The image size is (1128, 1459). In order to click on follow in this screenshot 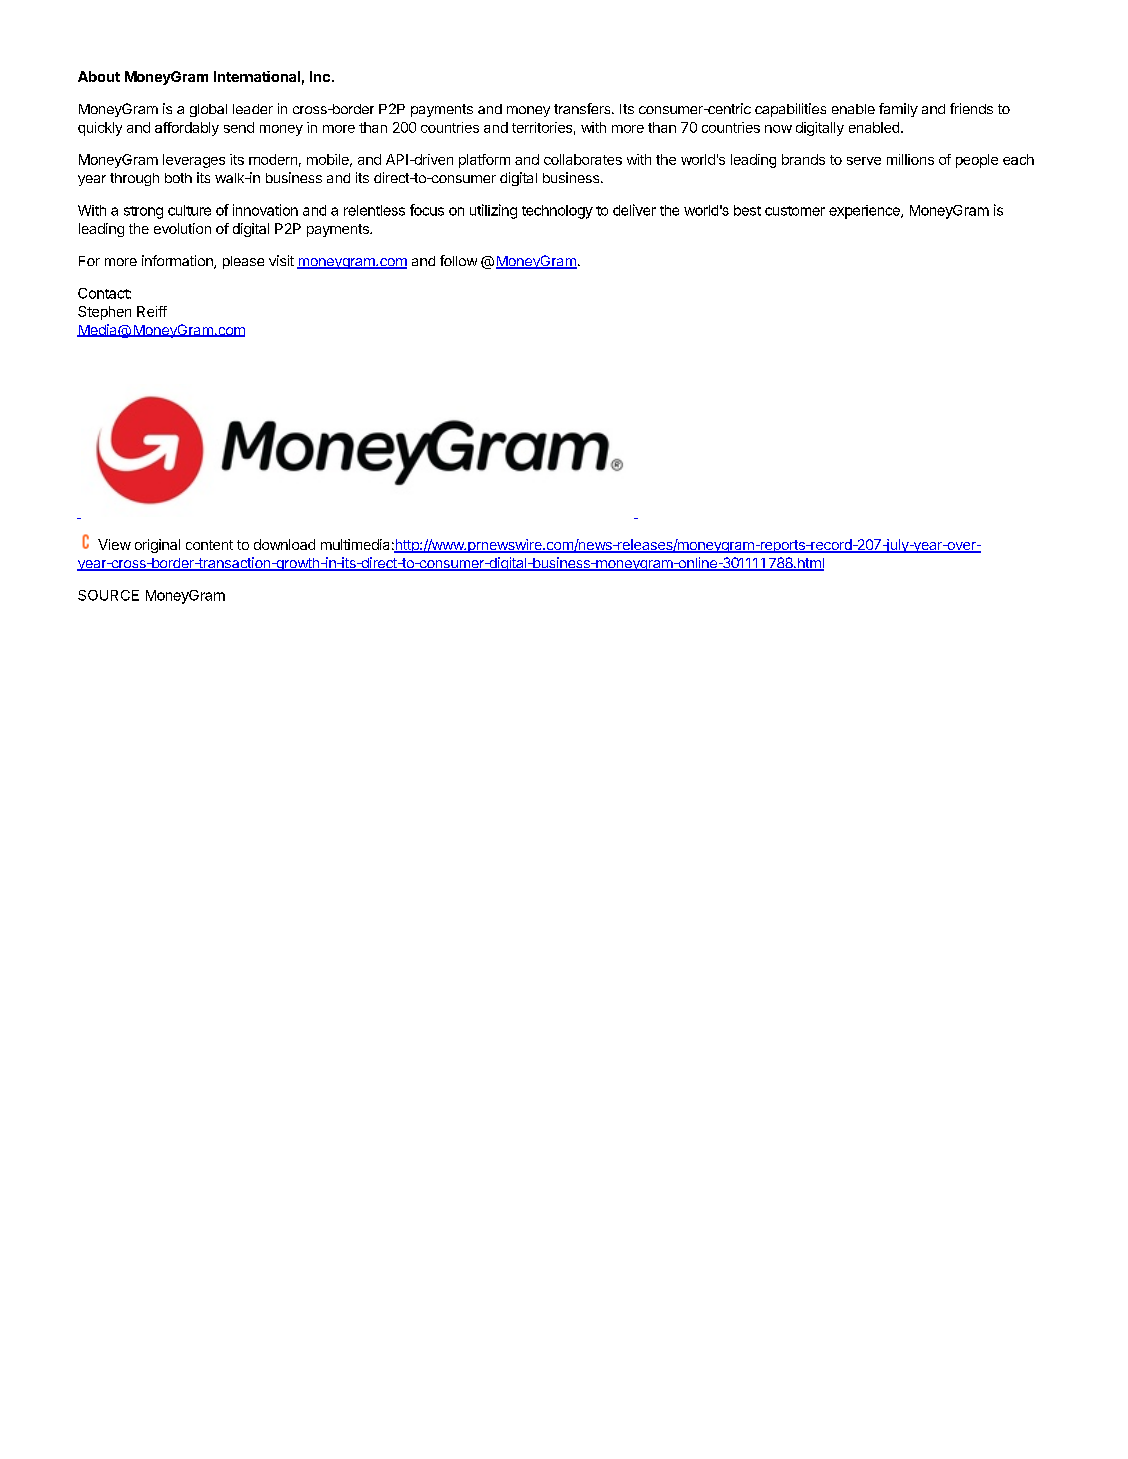, I will do `click(458, 260)`.
